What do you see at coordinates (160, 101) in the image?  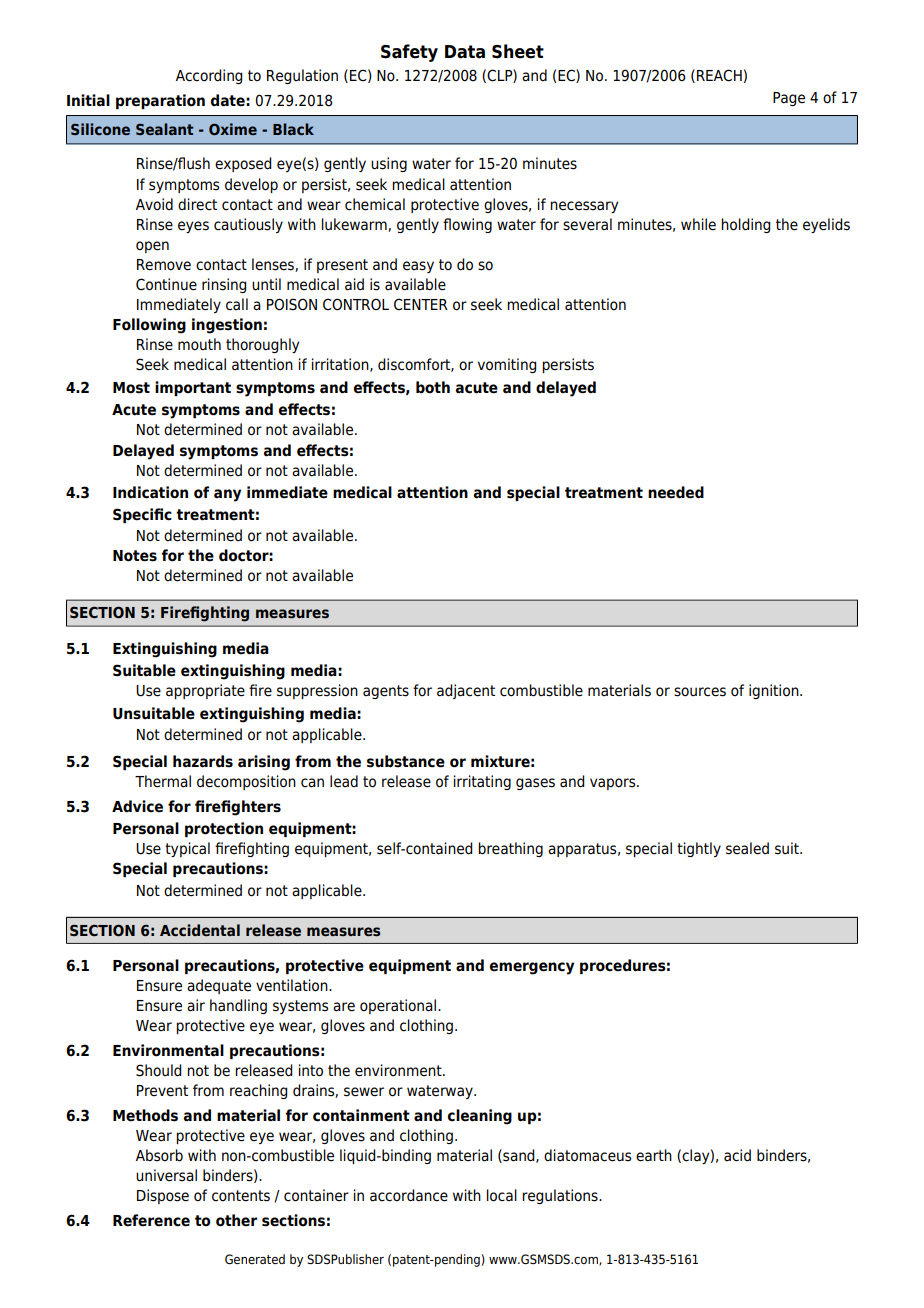 I see `preparation` at bounding box center [160, 101].
